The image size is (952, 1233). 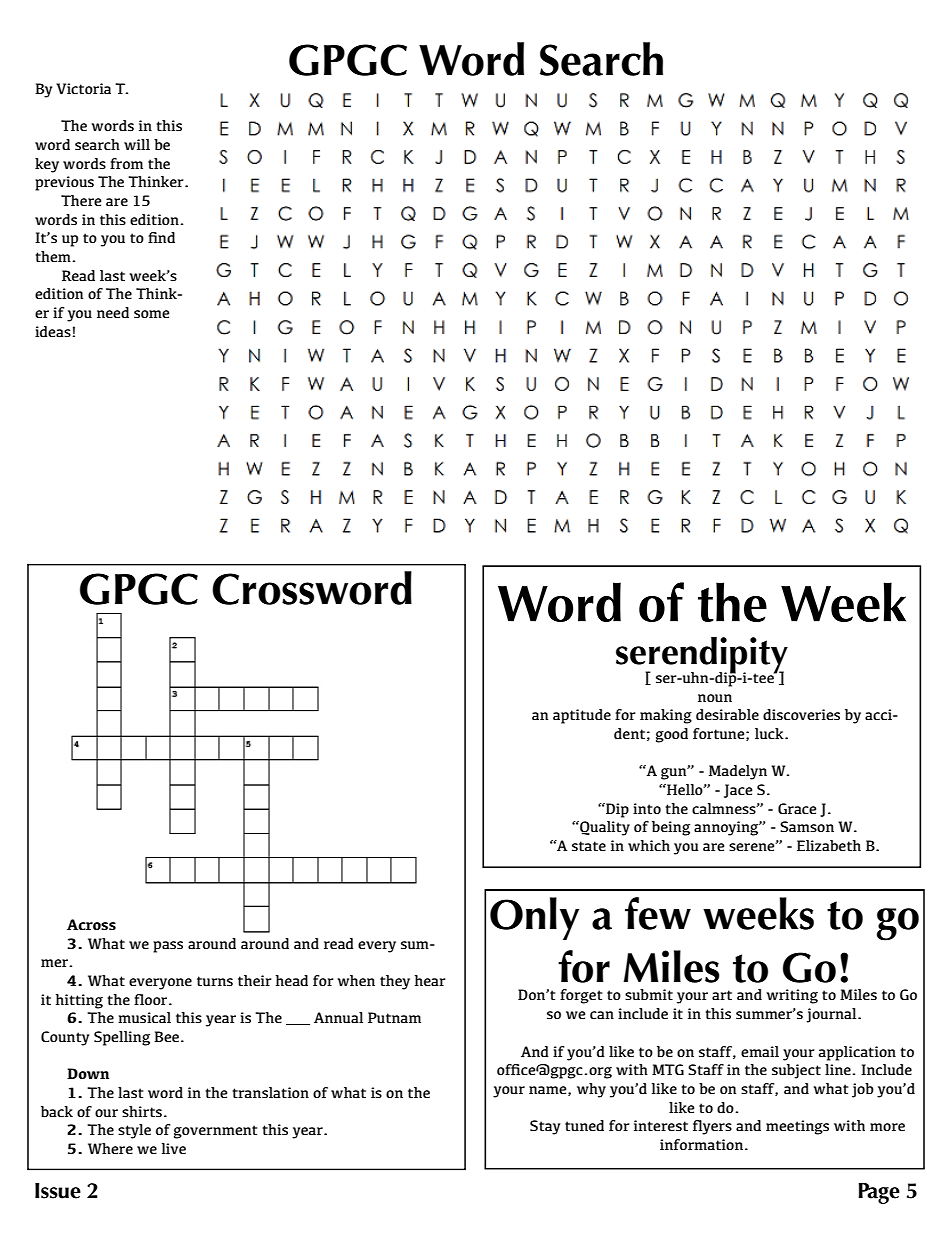 What do you see at coordinates (701, 1144) in the screenshot?
I see `information` at bounding box center [701, 1144].
